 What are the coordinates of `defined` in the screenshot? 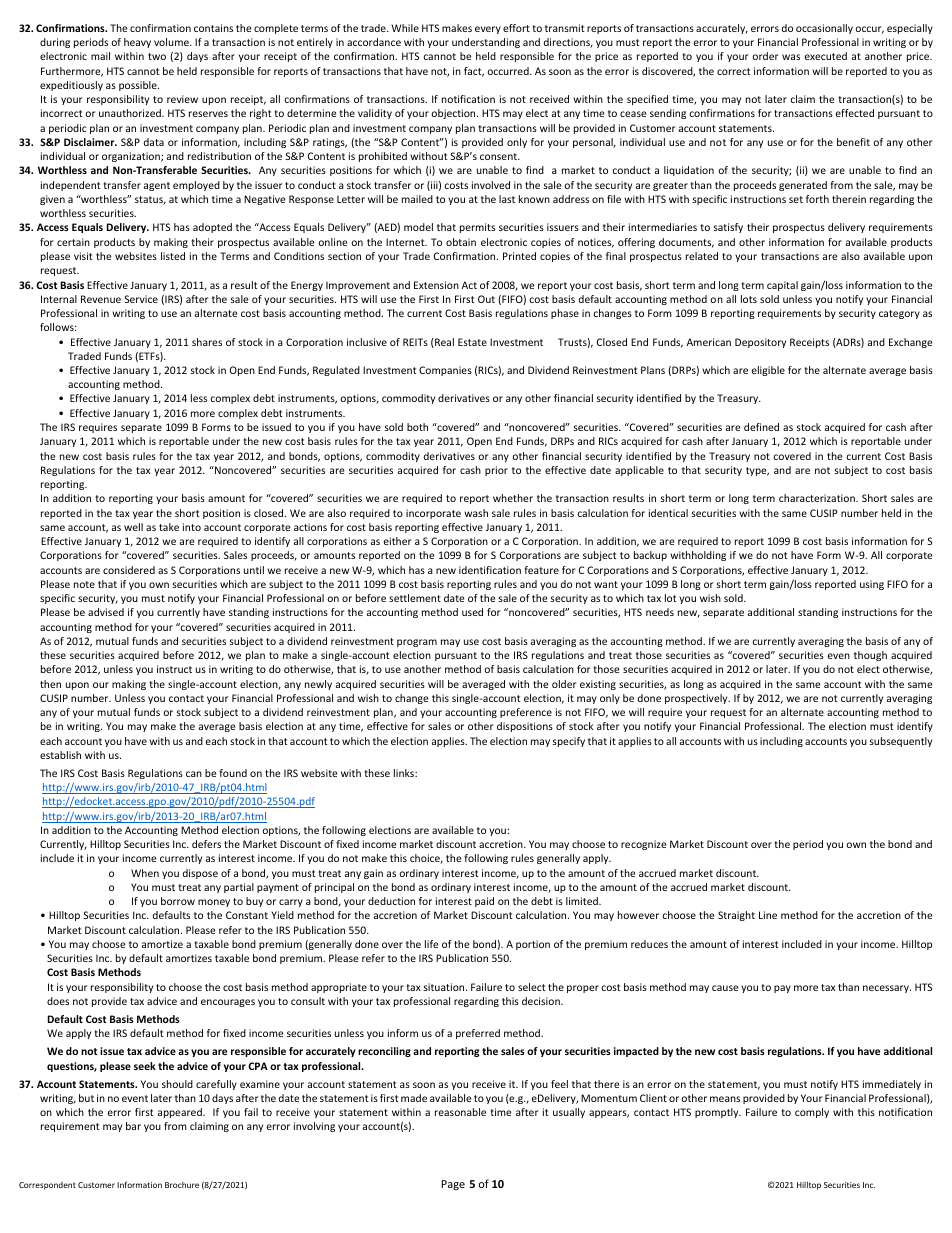 It's located at (761, 427).
